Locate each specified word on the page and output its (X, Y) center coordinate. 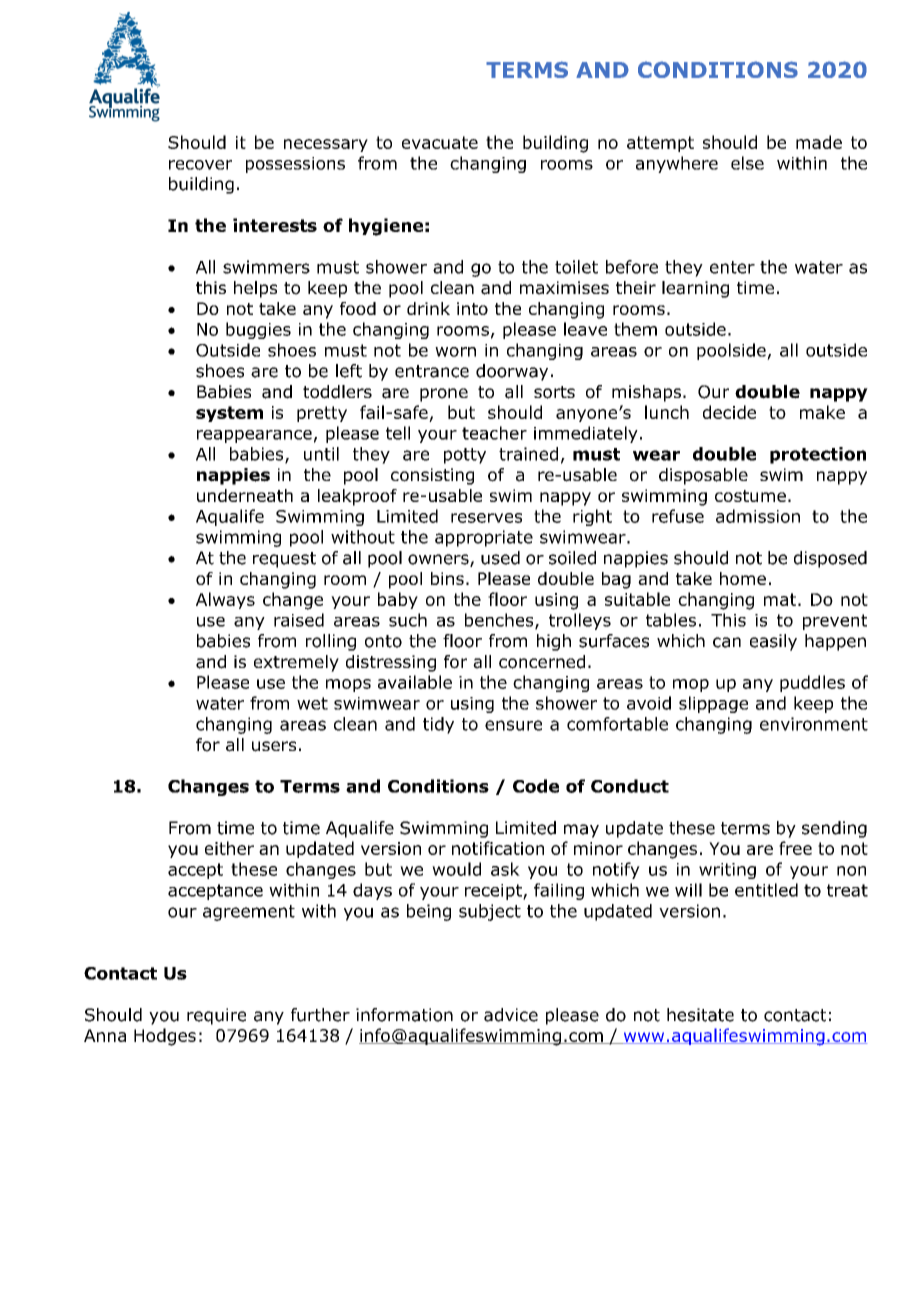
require (216, 1016)
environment (814, 724)
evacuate (440, 142)
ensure (513, 725)
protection (818, 455)
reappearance (254, 436)
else (747, 163)
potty (465, 456)
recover (200, 165)
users (274, 746)
